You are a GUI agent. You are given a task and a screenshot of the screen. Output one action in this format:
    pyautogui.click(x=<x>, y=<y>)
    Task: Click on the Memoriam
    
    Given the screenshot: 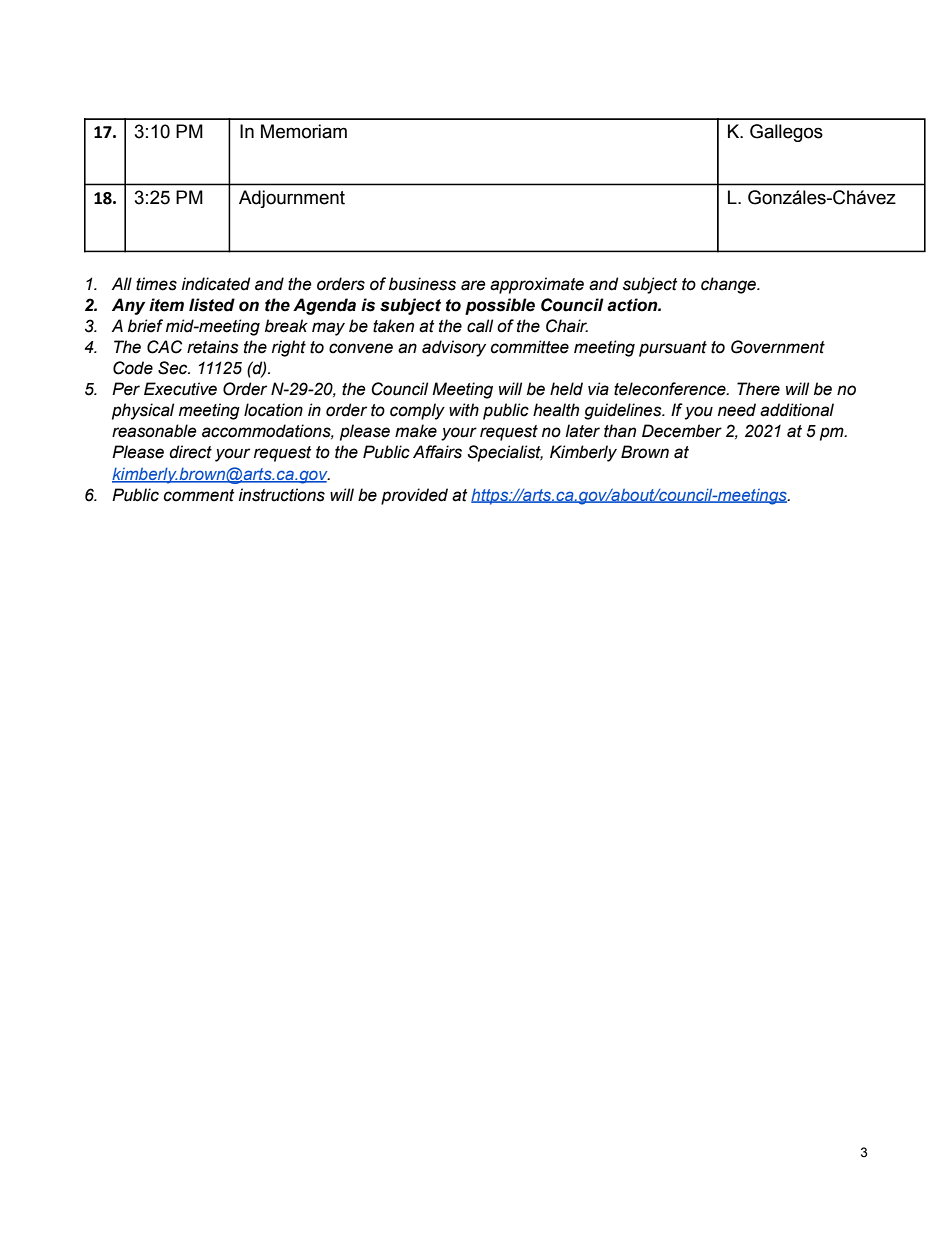 What is the action you would take?
    pyautogui.click(x=304, y=131)
